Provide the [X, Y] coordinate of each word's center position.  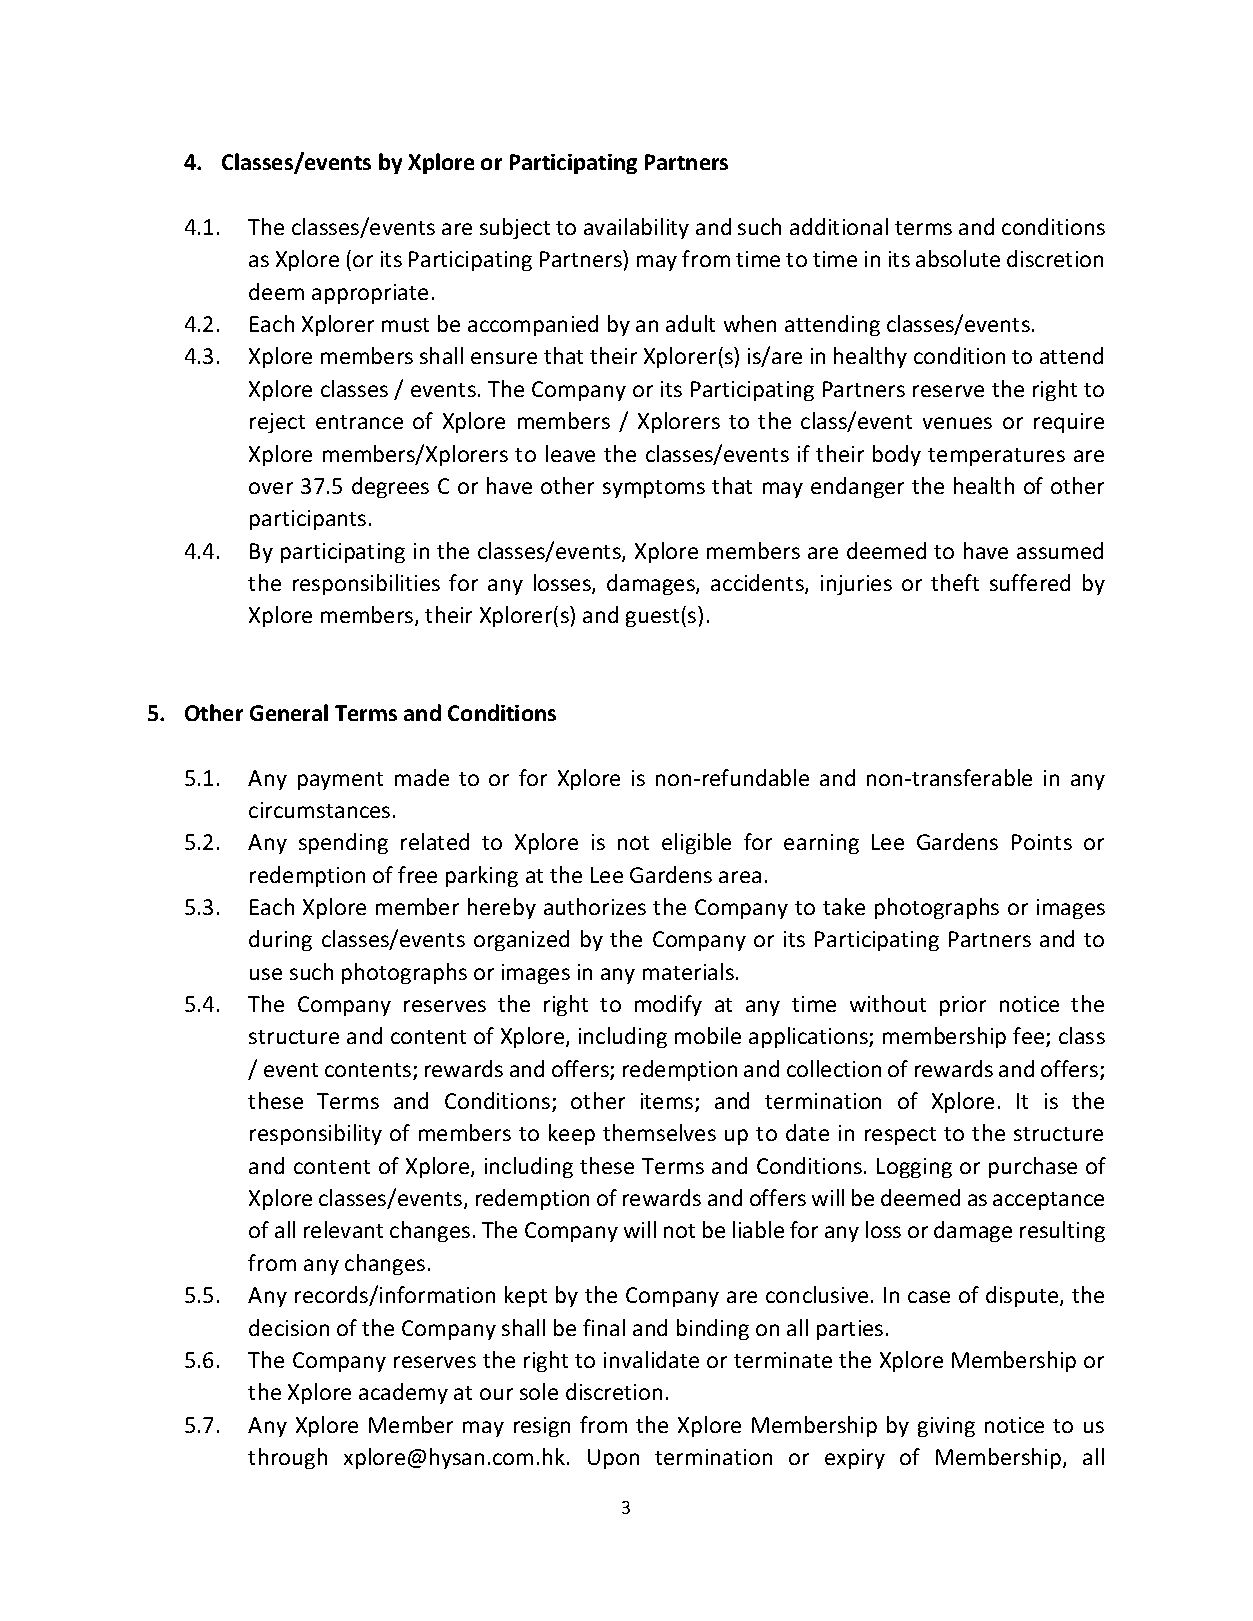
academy [403, 1393]
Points [1042, 842]
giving [946, 1427]
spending [343, 843]
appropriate [370, 294]
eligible [696, 843]
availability [636, 228]
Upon [613, 1459]
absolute [958, 258]
